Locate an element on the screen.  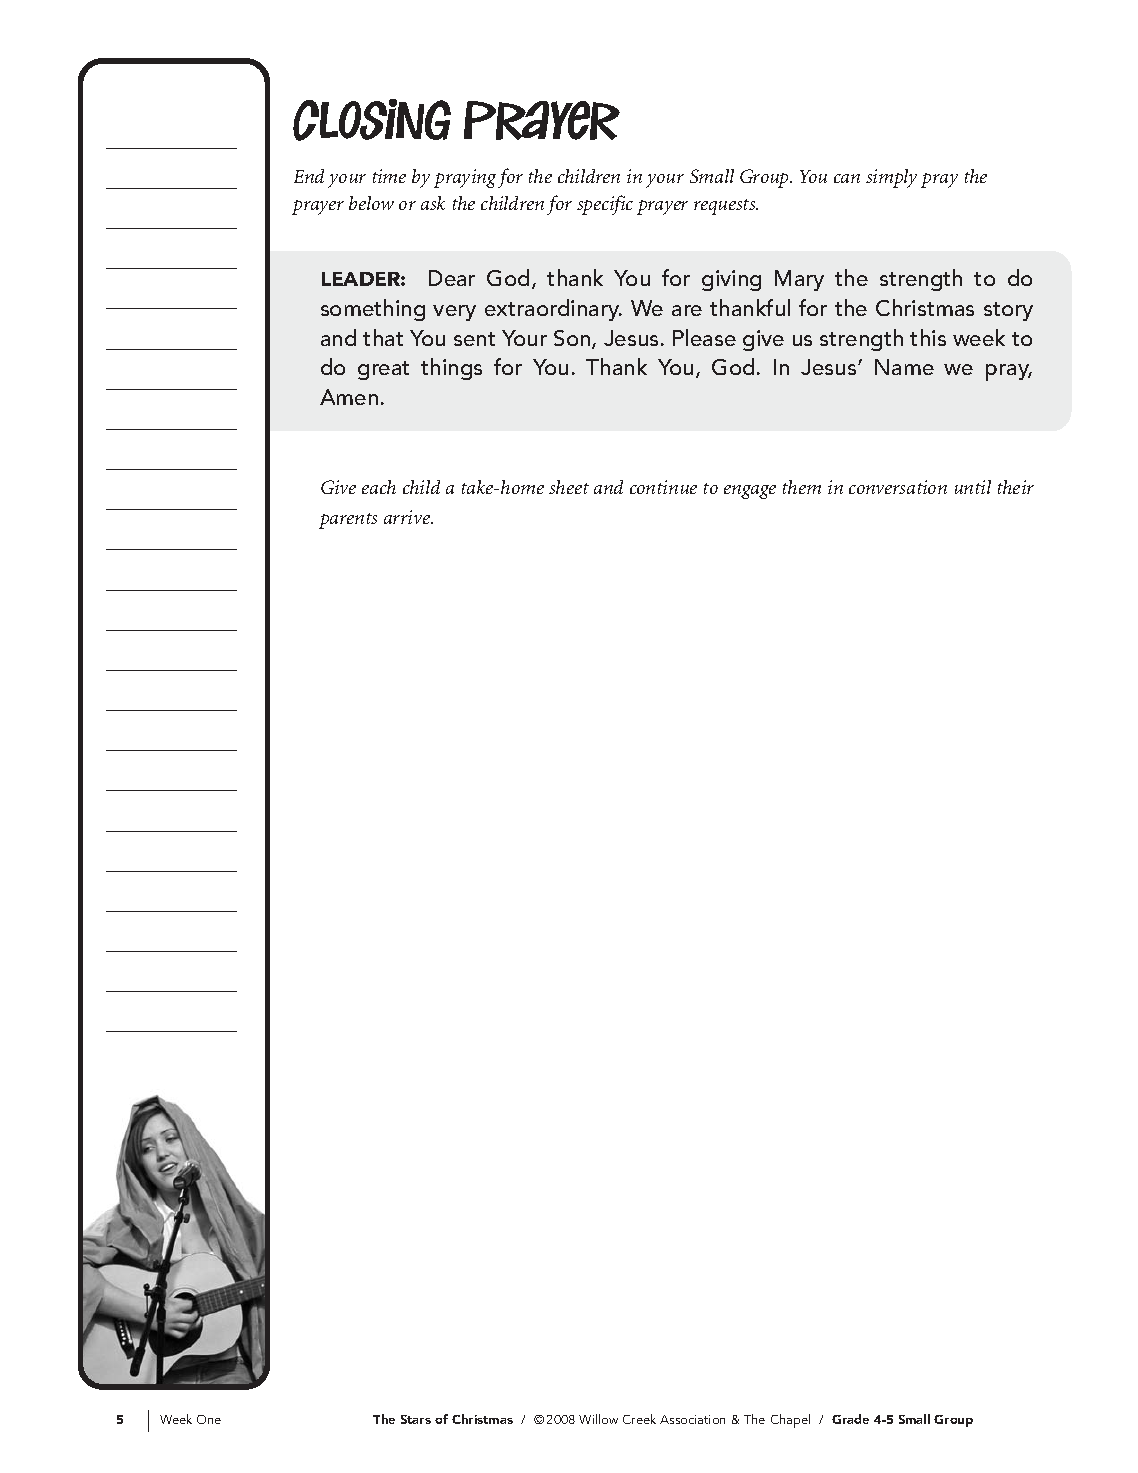
End is located at coordinates (309, 176).
